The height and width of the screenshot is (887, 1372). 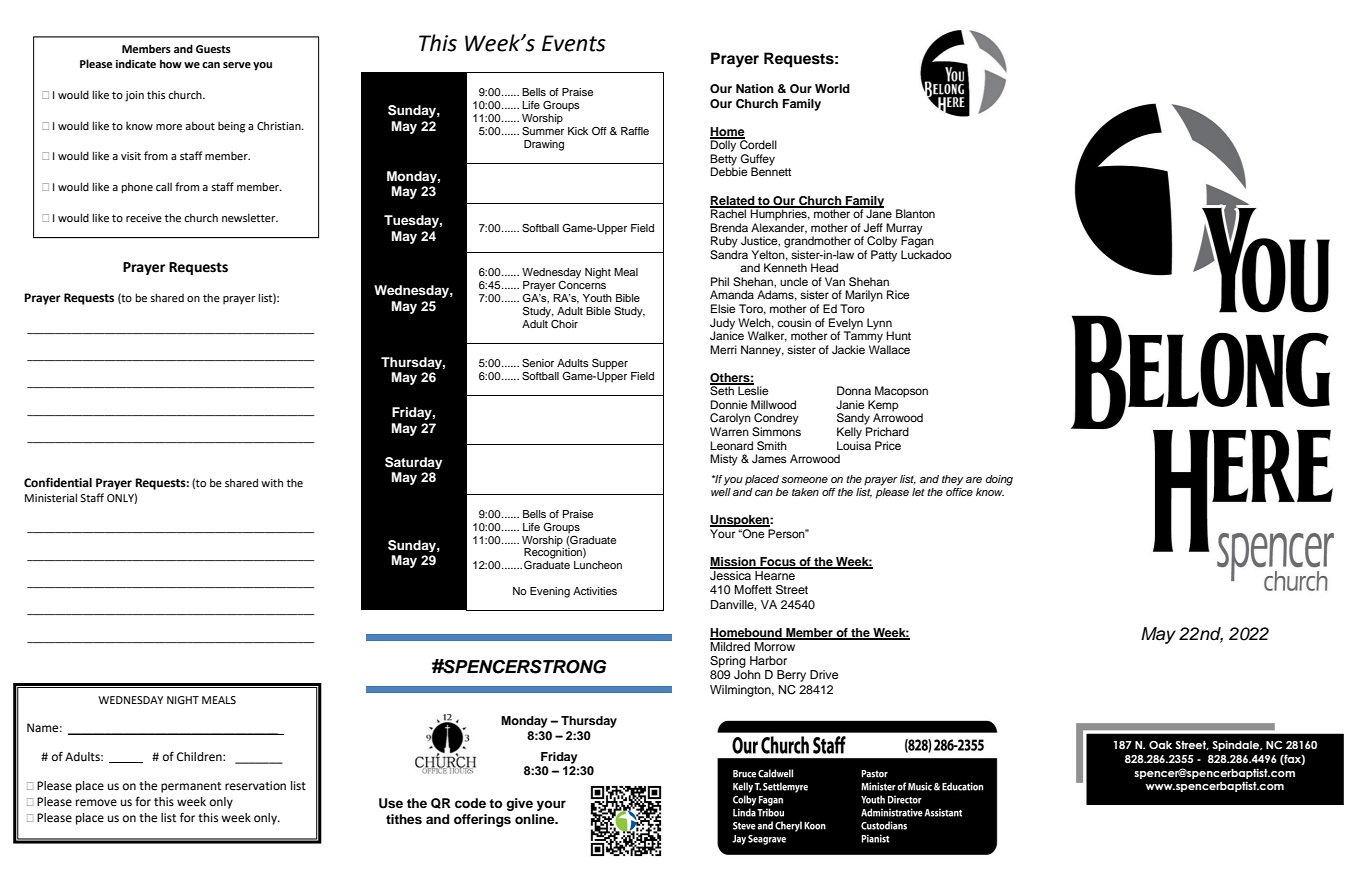 I want to click on Senior, so click(x=538, y=363).
